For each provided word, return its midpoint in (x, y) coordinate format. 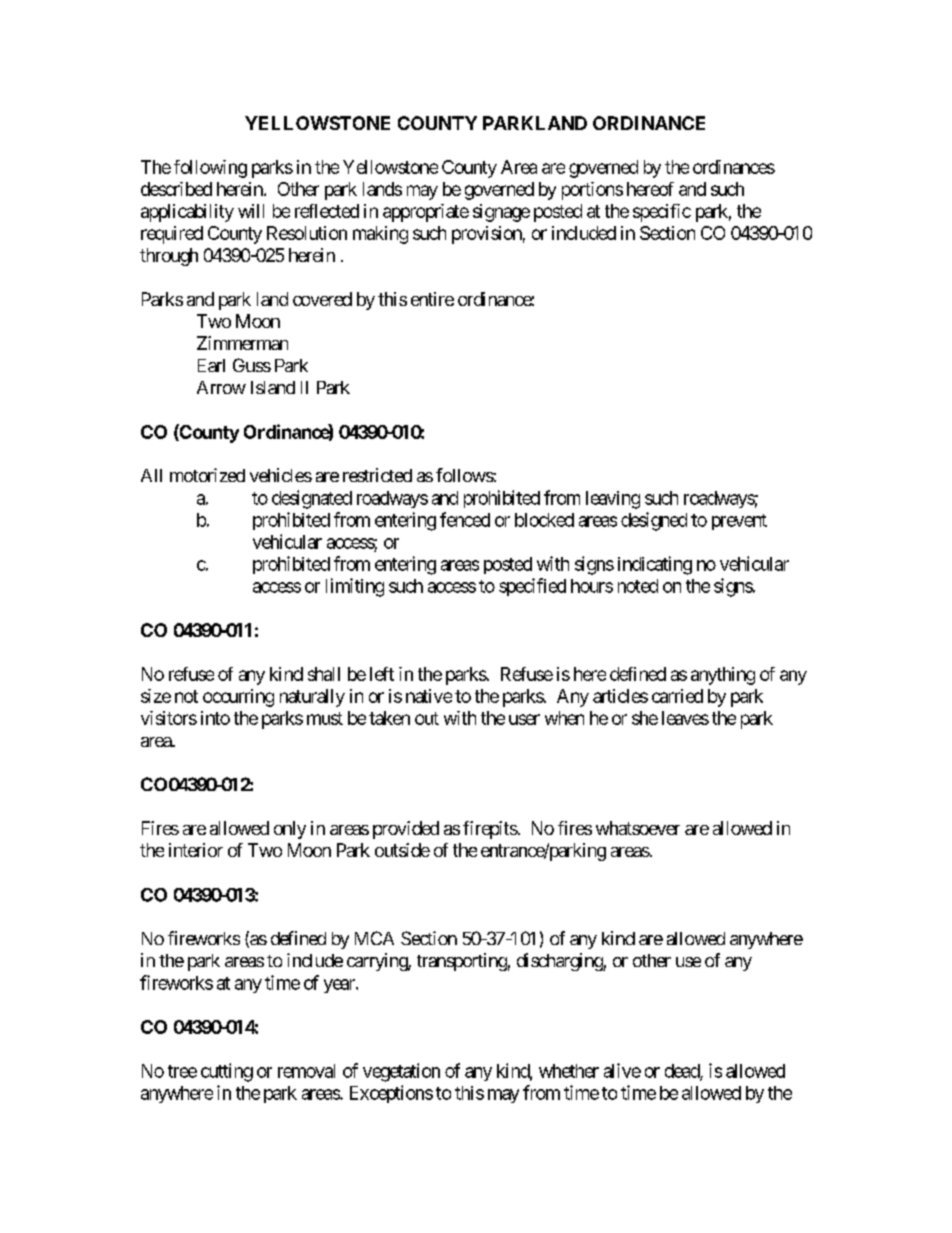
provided (406, 830)
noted (638, 586)
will (251, 211)
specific (662, 213)
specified (532, 587)
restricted (377, 475)
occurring (238, 698)
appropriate (426, 213)
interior (196, 850)
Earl (211, 365)
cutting (227, 1072)
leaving (613, 500)
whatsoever (638, 828)
